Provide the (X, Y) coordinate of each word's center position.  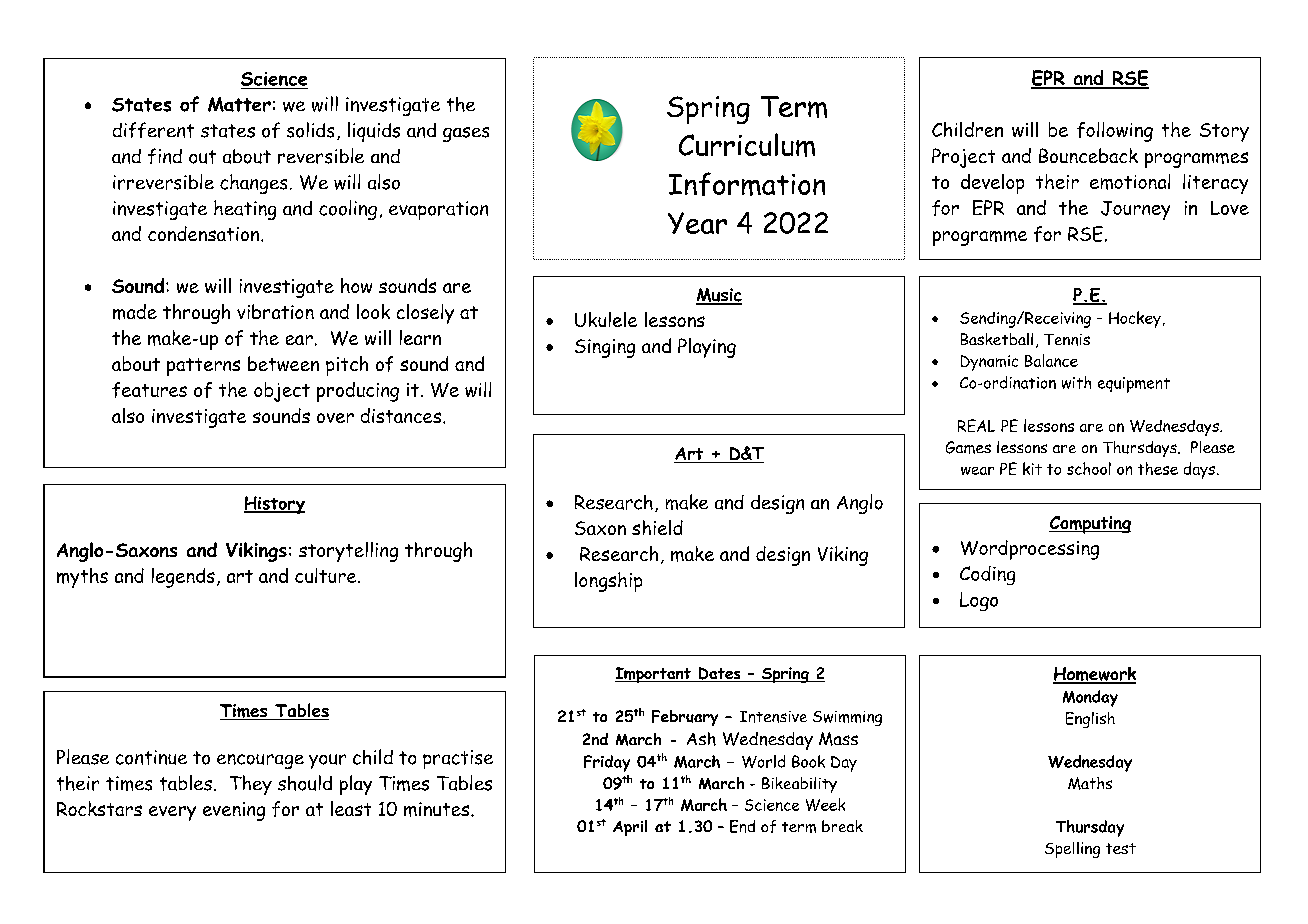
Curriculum (747, 145)
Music (719, 296)
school (1089, 468)
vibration (275, 311)
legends (183, 578)
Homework (1094, 675)
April (630, 828)
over (335, 418)
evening (234, 811)
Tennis (1067, 340)
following (1115, 132)
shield (657, 527)
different (153, 130)
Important (654, 675)
